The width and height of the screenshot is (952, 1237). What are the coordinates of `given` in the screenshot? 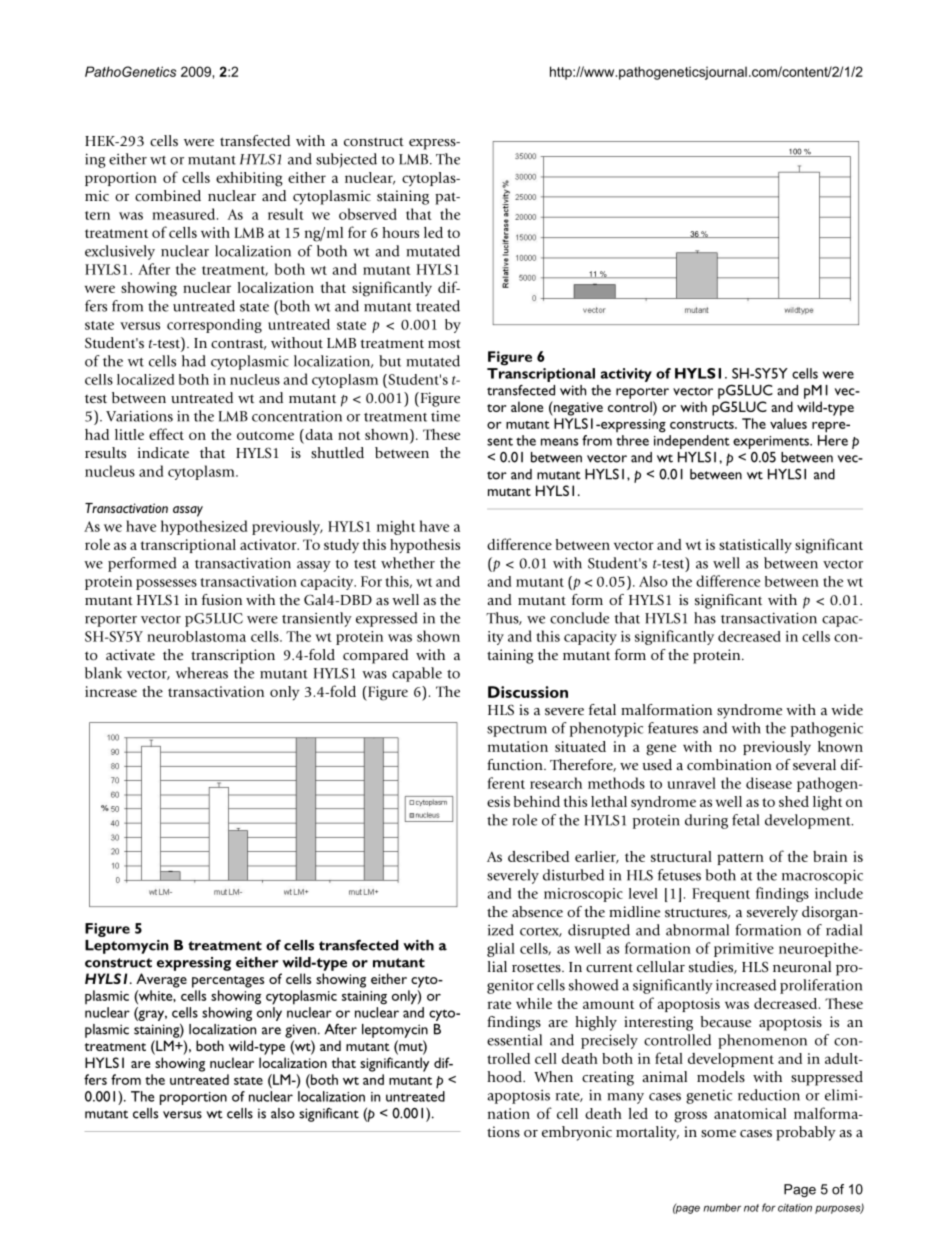 It's located at (300, 1031).
